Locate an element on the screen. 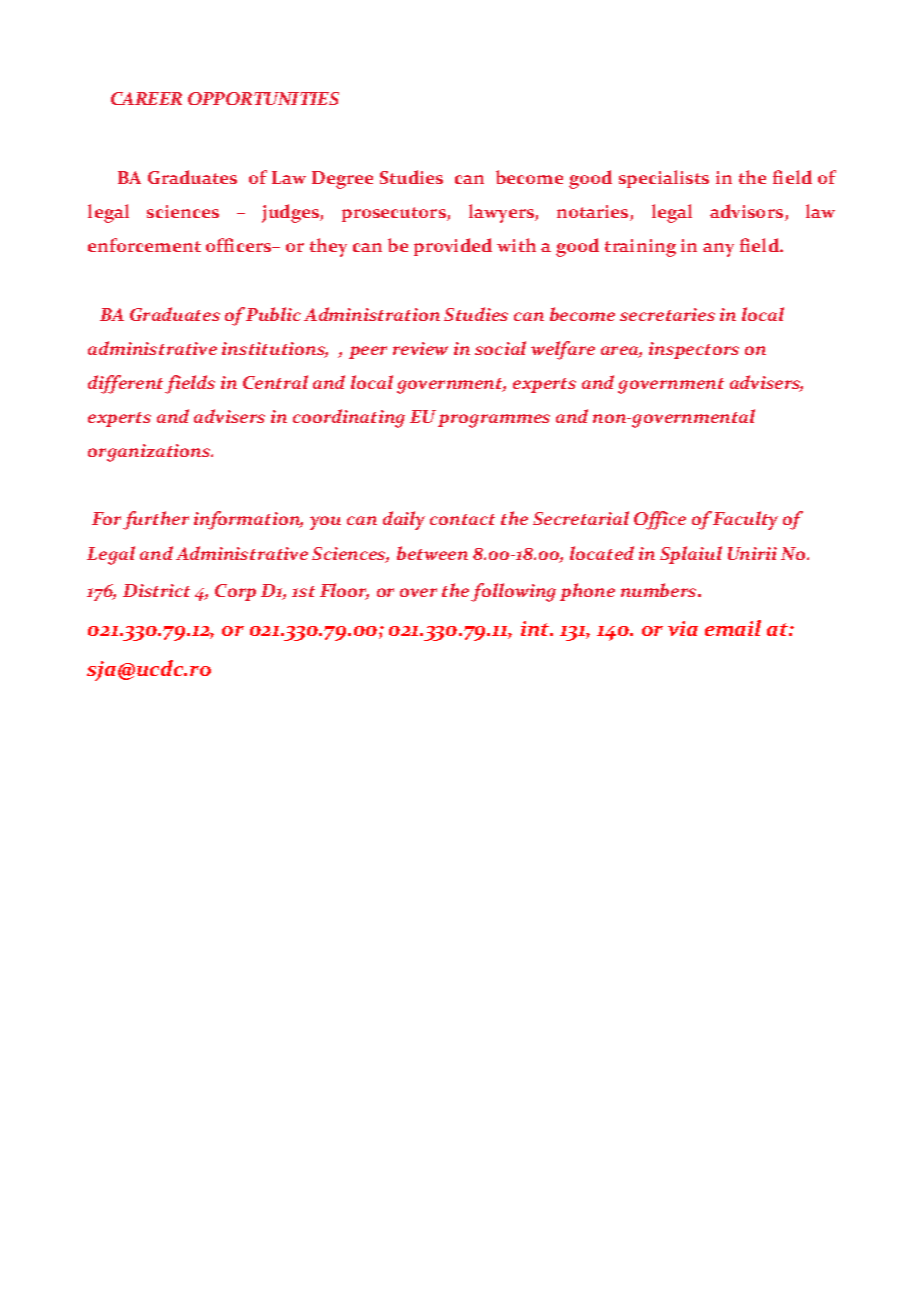  specialists is located at coordinates (664, 179).
